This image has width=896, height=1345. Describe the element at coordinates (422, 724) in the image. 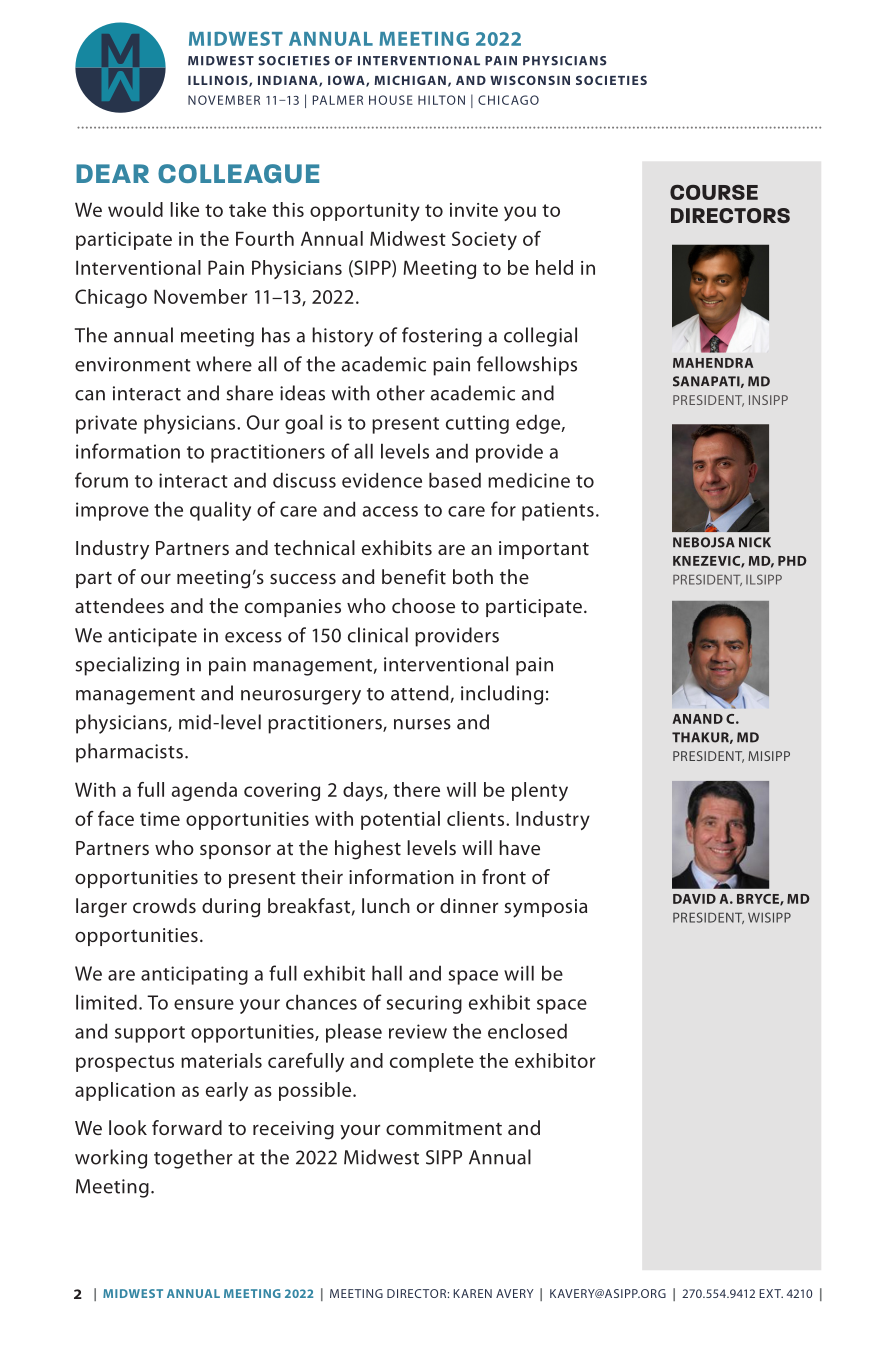

I see `nurses` at that location.
